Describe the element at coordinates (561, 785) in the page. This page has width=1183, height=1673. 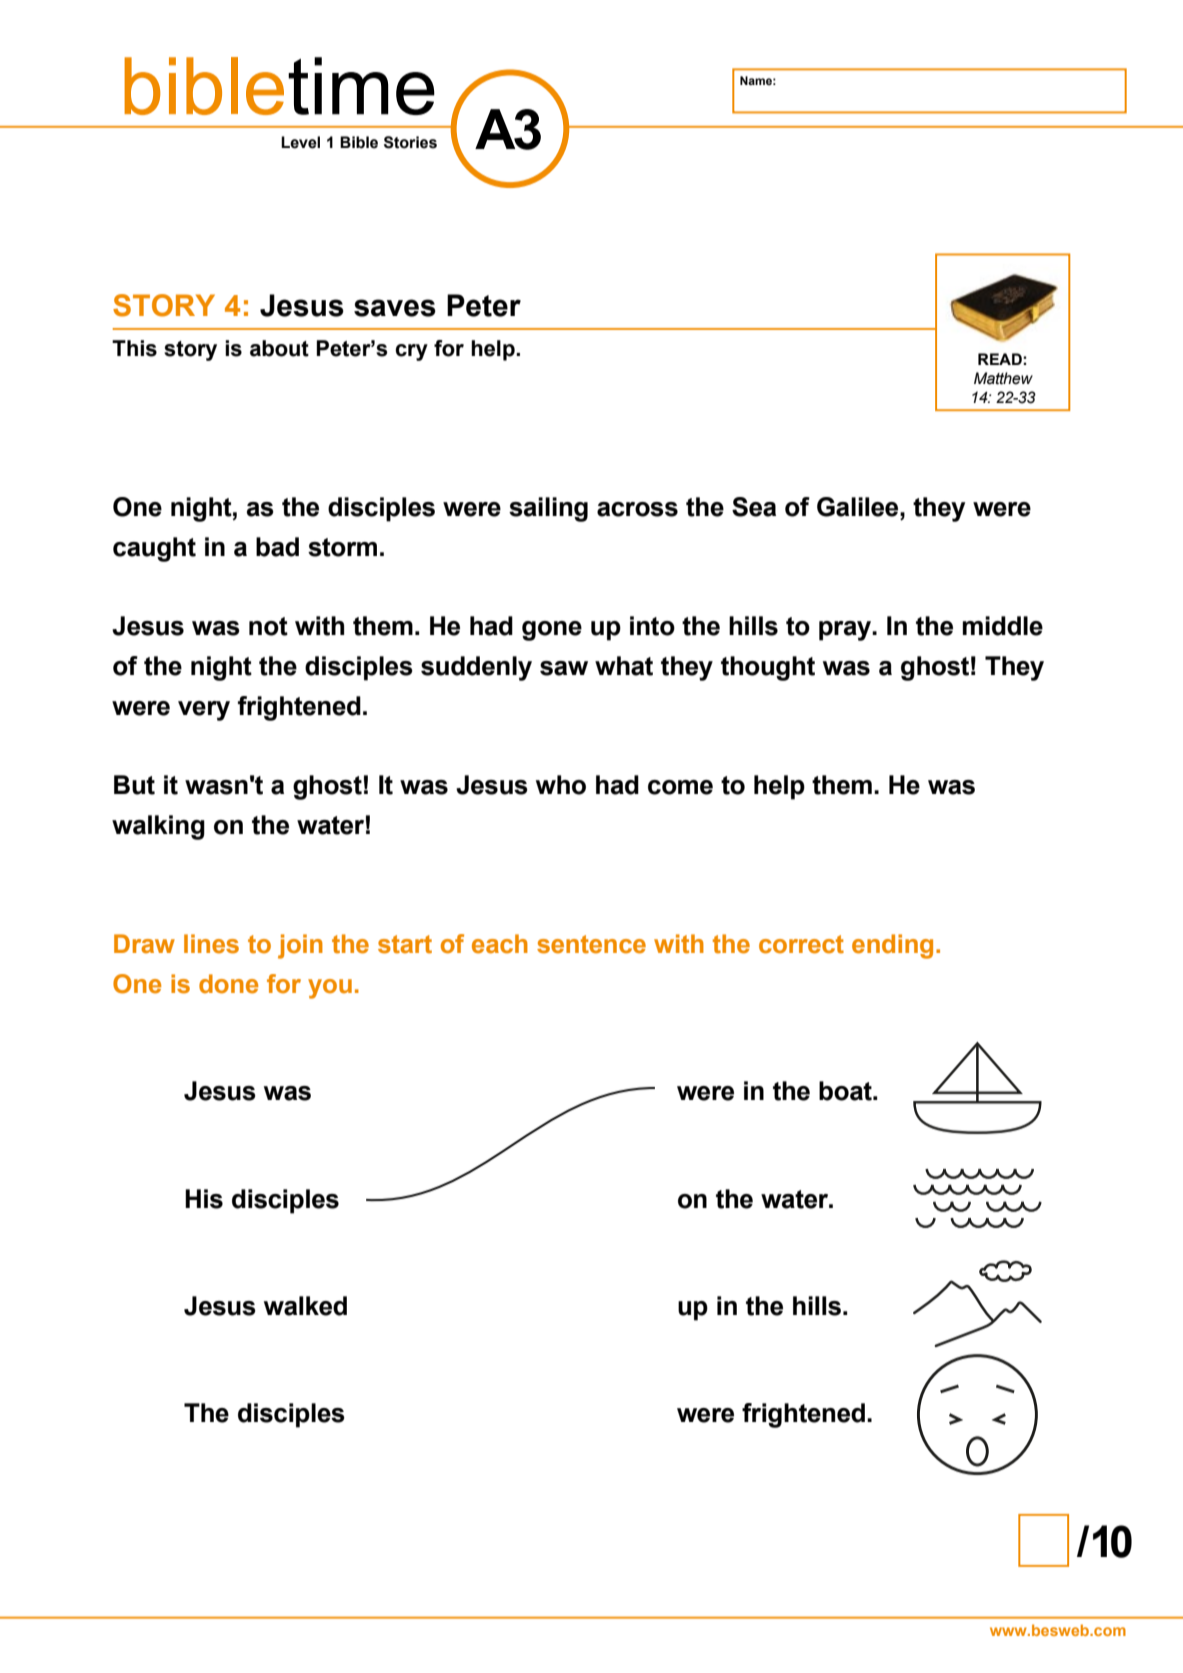
I see `who` at that location.
